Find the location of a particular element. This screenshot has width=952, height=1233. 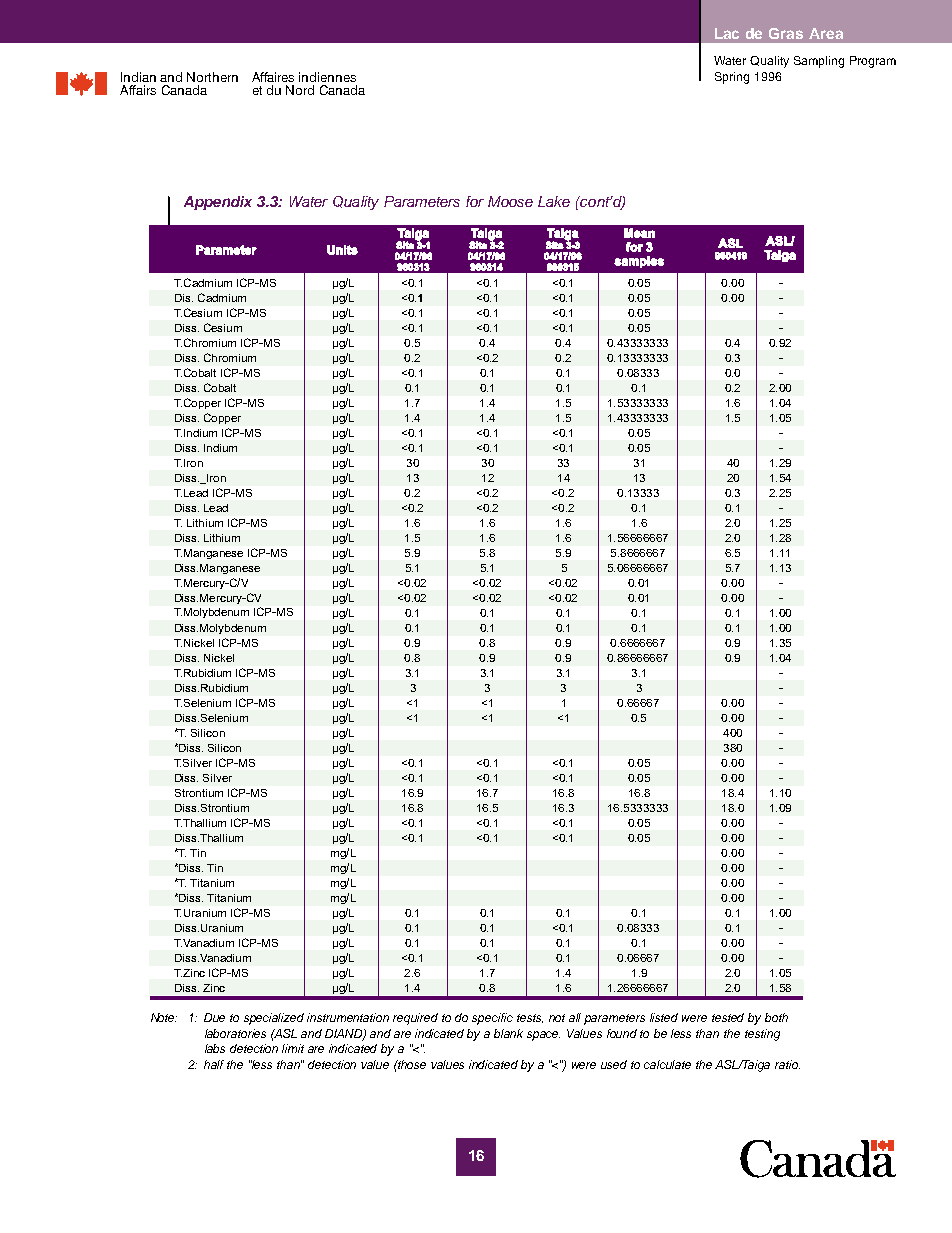

Sampling is located at coordinates (819, 62).
